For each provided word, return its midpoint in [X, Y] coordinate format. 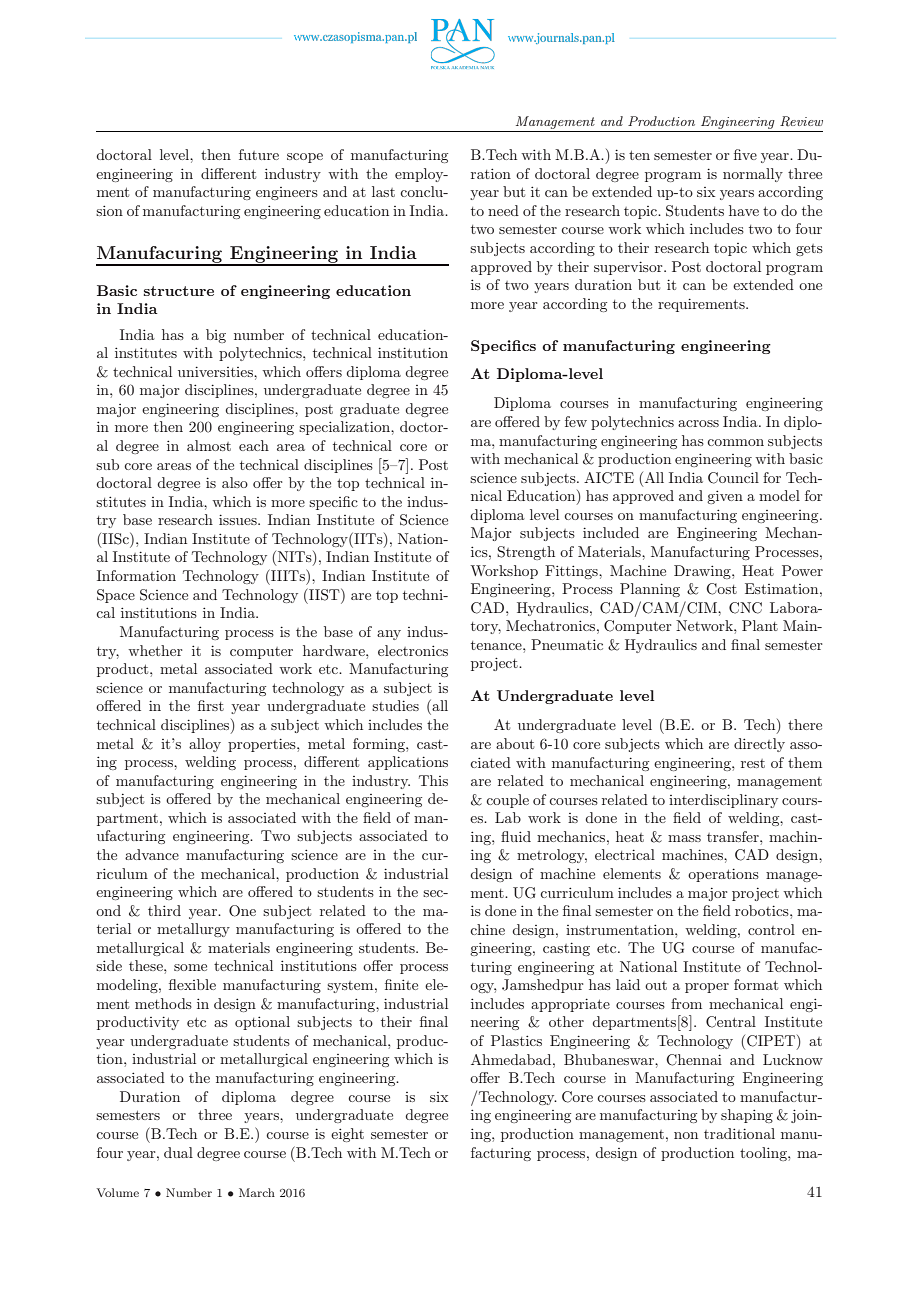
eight [347, 1135]
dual [178, 1152]
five [745, 154]
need [503, 210]
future [259, 154]
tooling [764, 1154]
